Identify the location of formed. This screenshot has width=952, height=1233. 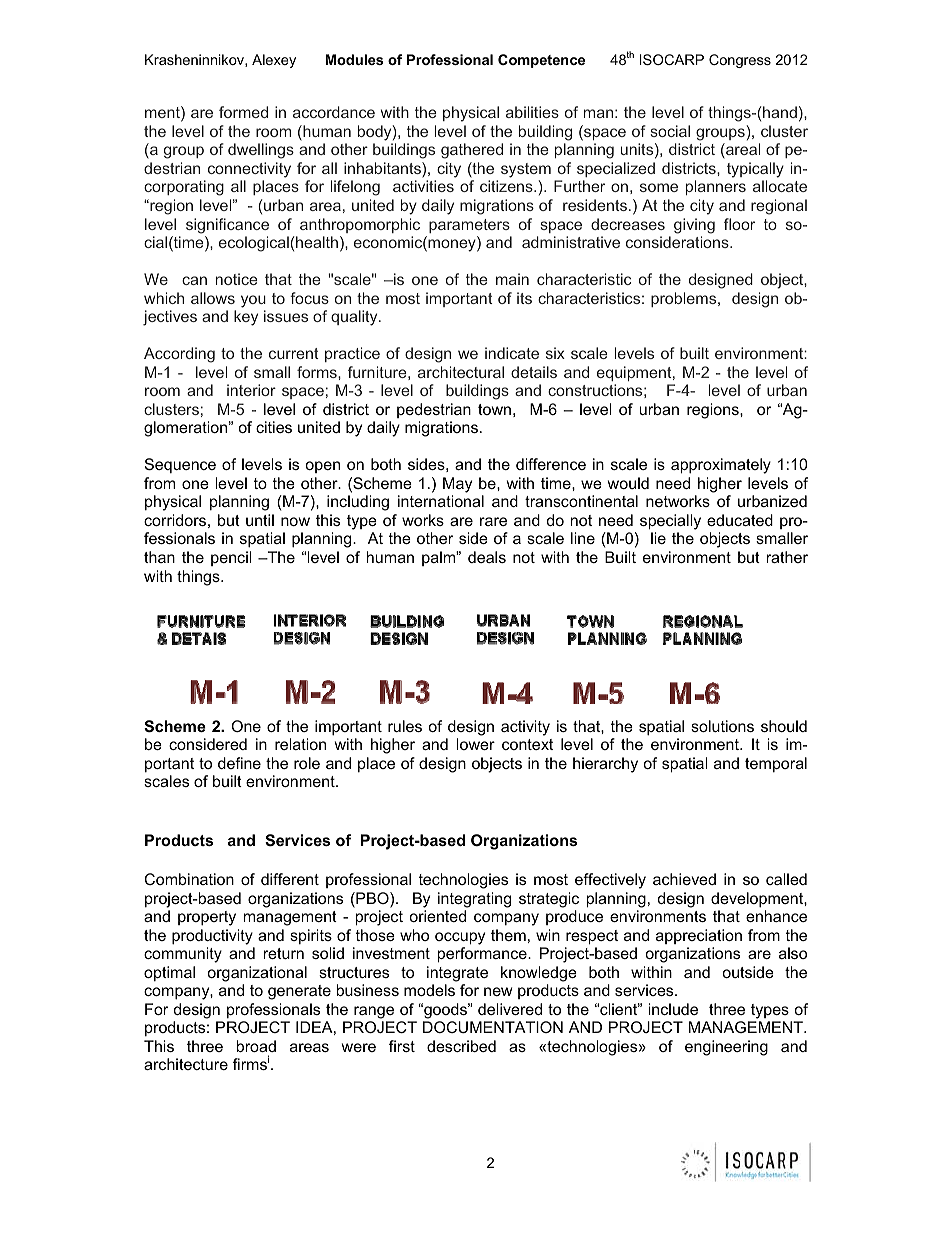
(243, 112).
